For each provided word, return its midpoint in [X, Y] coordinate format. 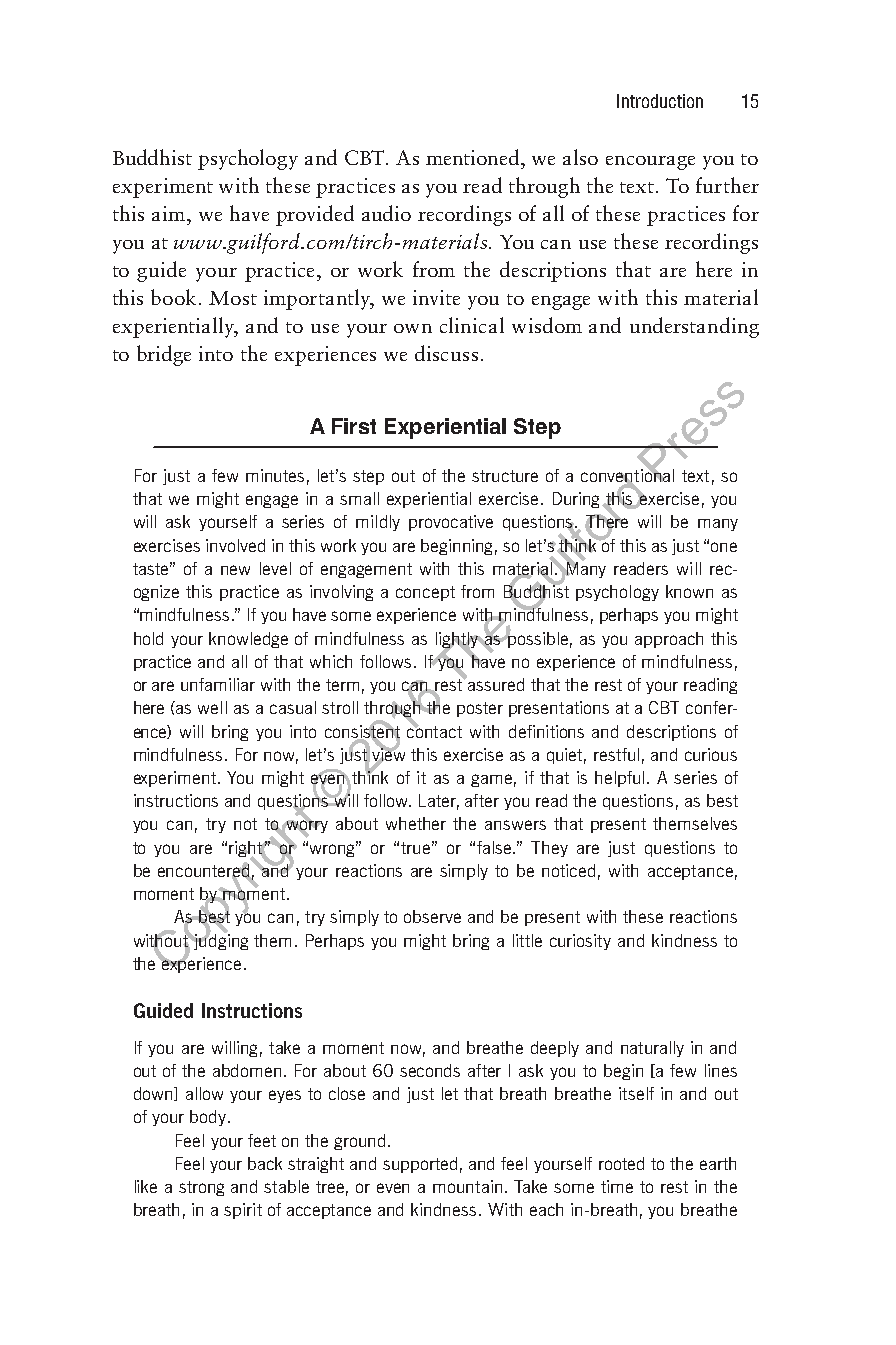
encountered [205, 871]
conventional [627, 475]
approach [669, 640]
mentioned [474, 157]
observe [432, 916]
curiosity [580, 942]
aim [168, 213]
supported [420, 1165]
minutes [275, 475]
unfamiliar [218, 684]
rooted [621, 1163]
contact [434, 730]
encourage [650, 163]
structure [505, 476]
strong [201, 1188]
